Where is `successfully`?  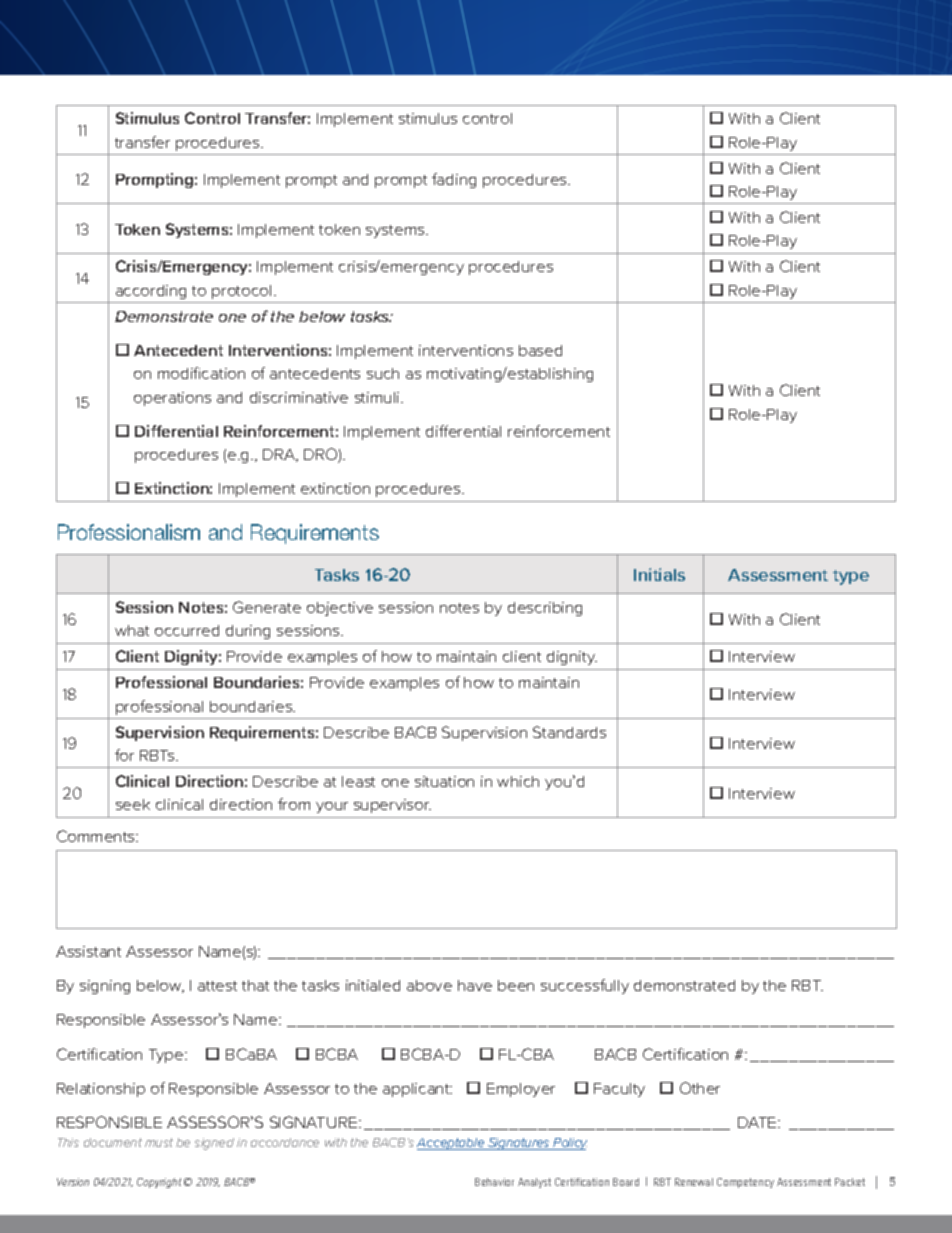
successfully is located at coordinates (585, 986).
